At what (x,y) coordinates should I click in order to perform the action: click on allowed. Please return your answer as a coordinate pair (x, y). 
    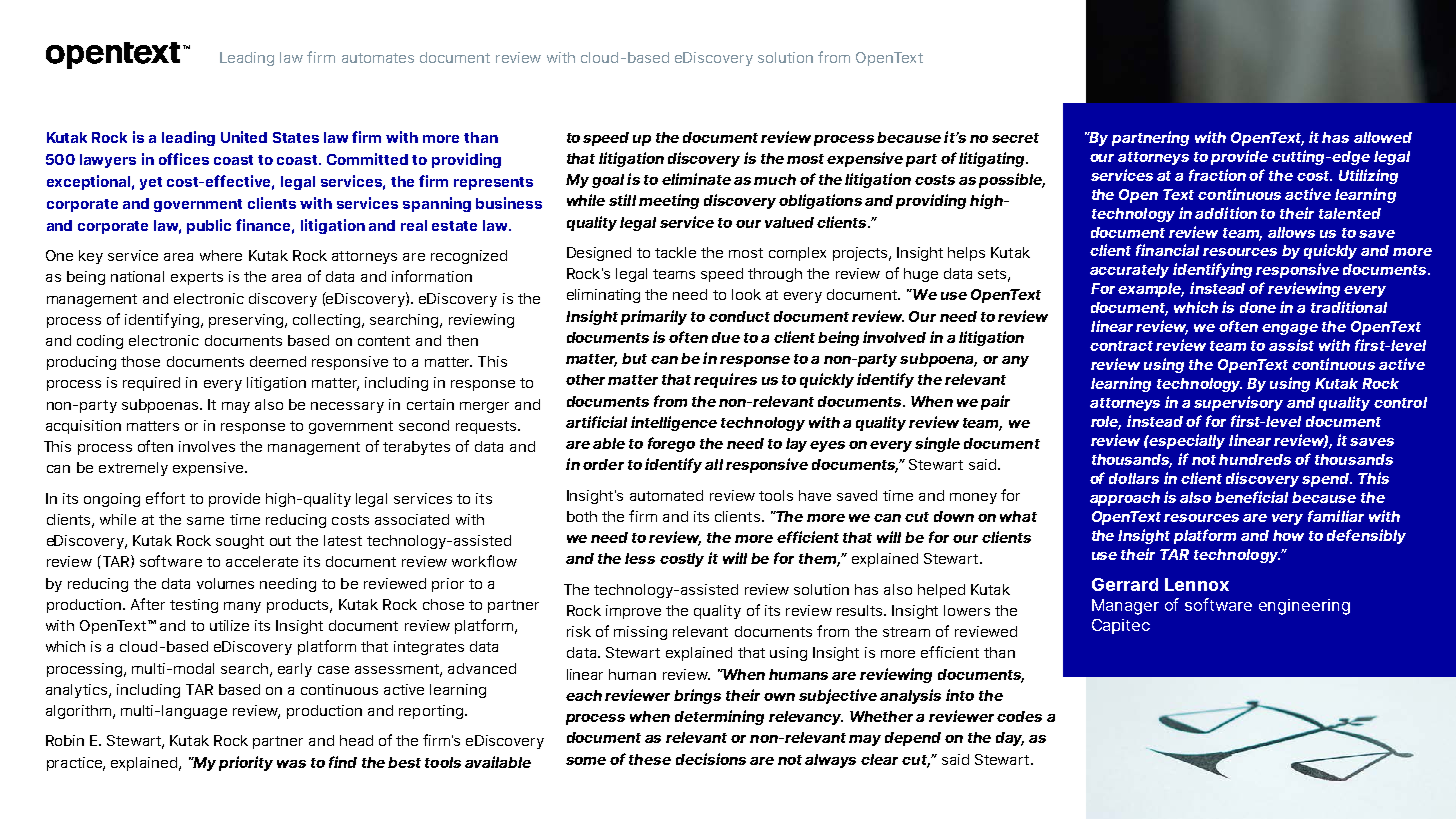
    Looking at the image, I should click on (1383, 137).
